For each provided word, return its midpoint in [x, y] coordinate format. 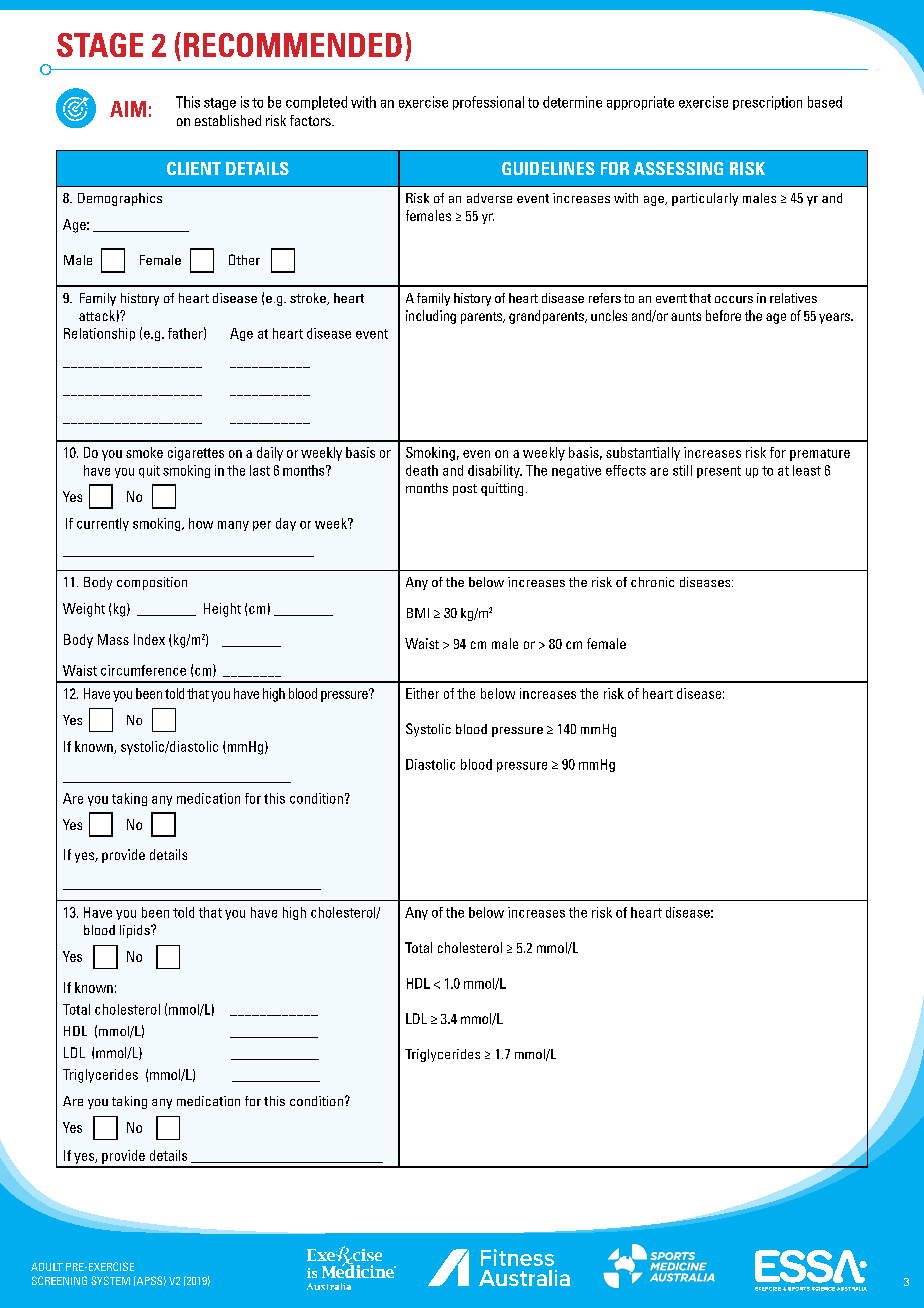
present [719, 472]
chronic [652, 582]
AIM [128, 109]
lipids [136, 931]
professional [488, 103]
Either [422, 693]
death [422, 470]
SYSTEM [110, 1280]
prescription [767, 103]
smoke [144, 452]
